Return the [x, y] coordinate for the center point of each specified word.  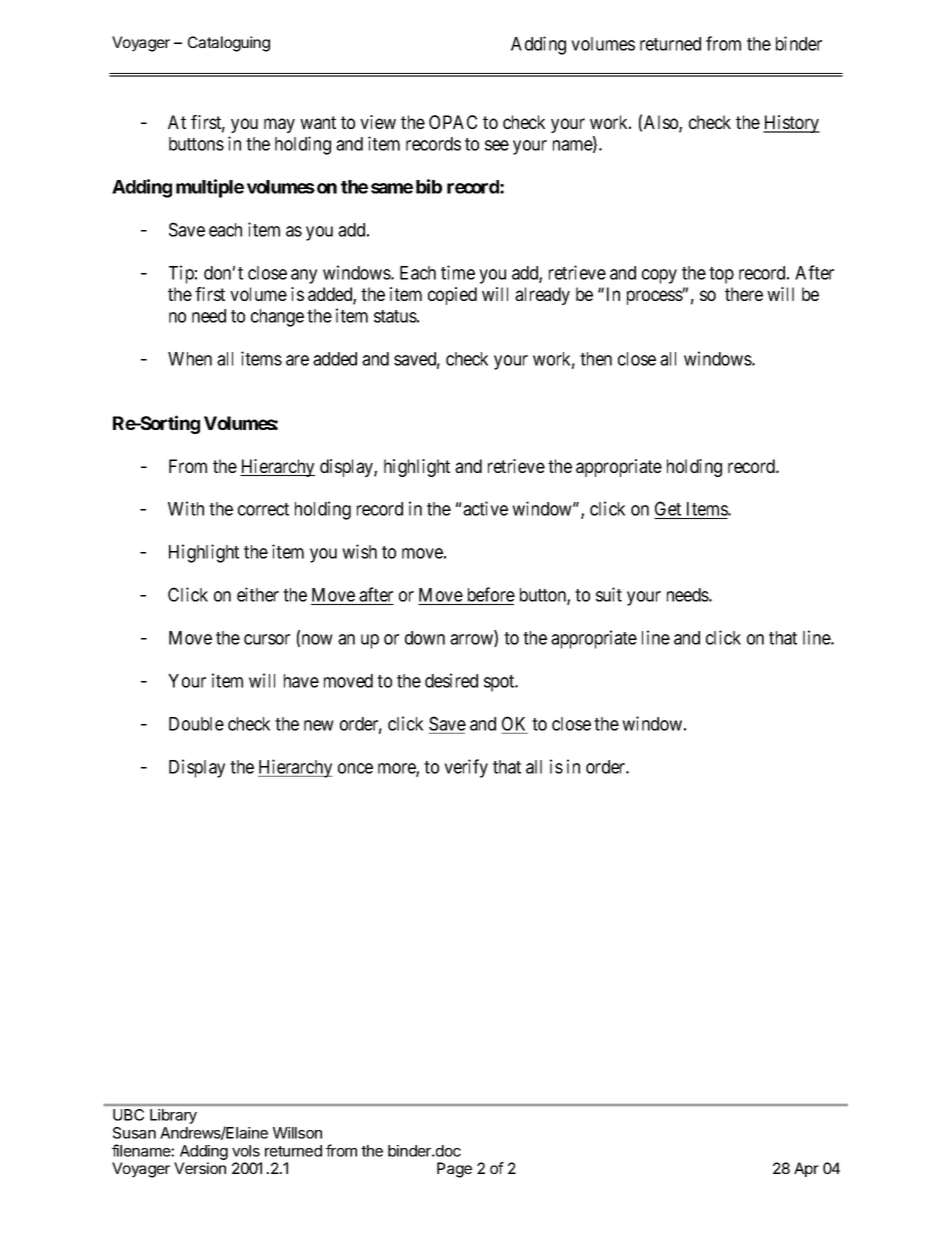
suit [609, 594]
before [489, 596]
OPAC [453, 122]
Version [200, 1168]
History [791, 124]
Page [454, 1170]
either [258, 594]
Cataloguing [229, 44]
